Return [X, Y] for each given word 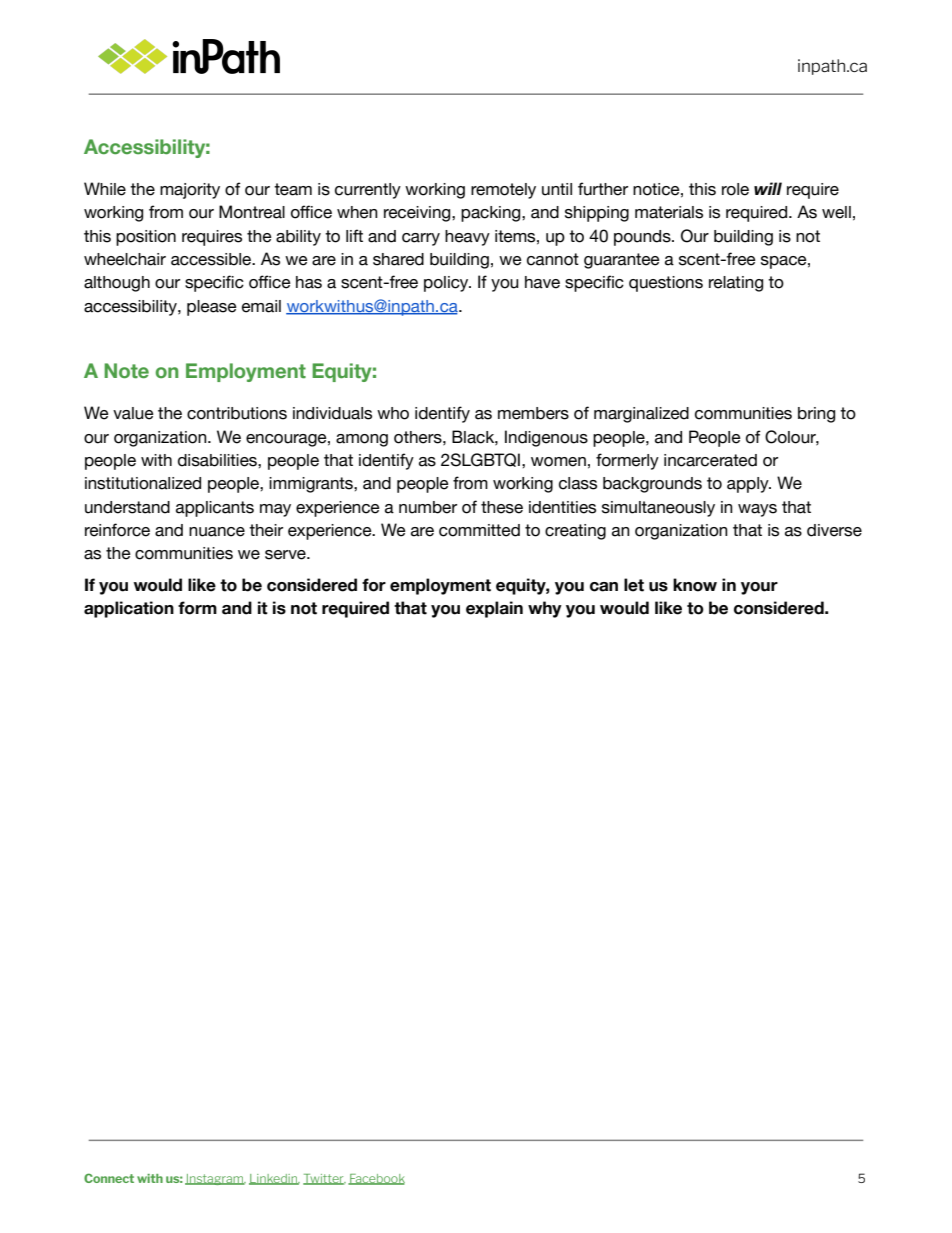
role [735, 189]
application [129, 609]
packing [492, 214]
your [759, 588]
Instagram [215, 1179]
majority [190, 191]
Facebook [376, 1179]
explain [494, 609]
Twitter [324, 1179]
